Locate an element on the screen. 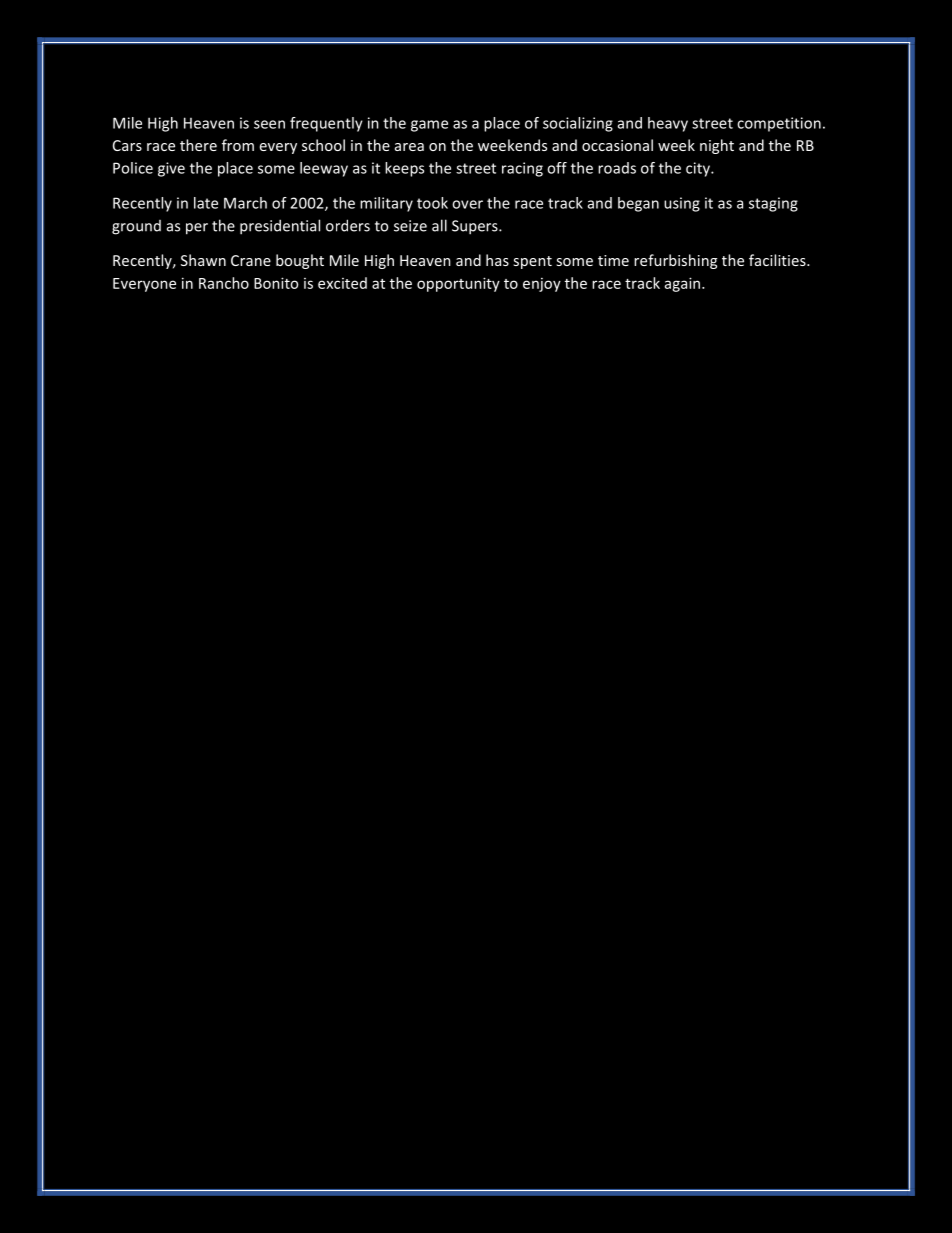 This screenshot has height=1233, width=952. using is located at coordinates (682, 204).
